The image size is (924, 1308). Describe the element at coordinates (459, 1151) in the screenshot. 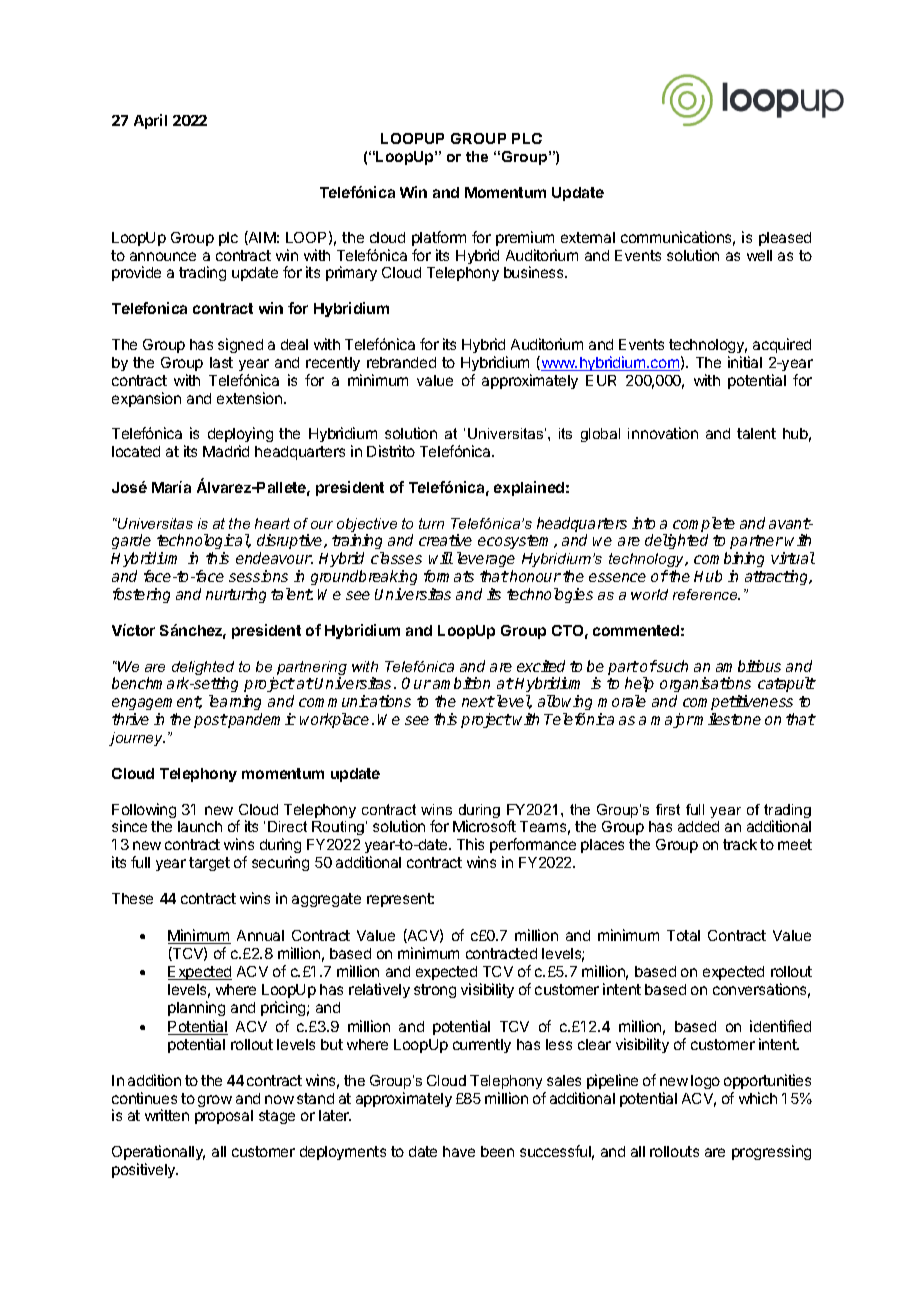

I see `have` at that location.
